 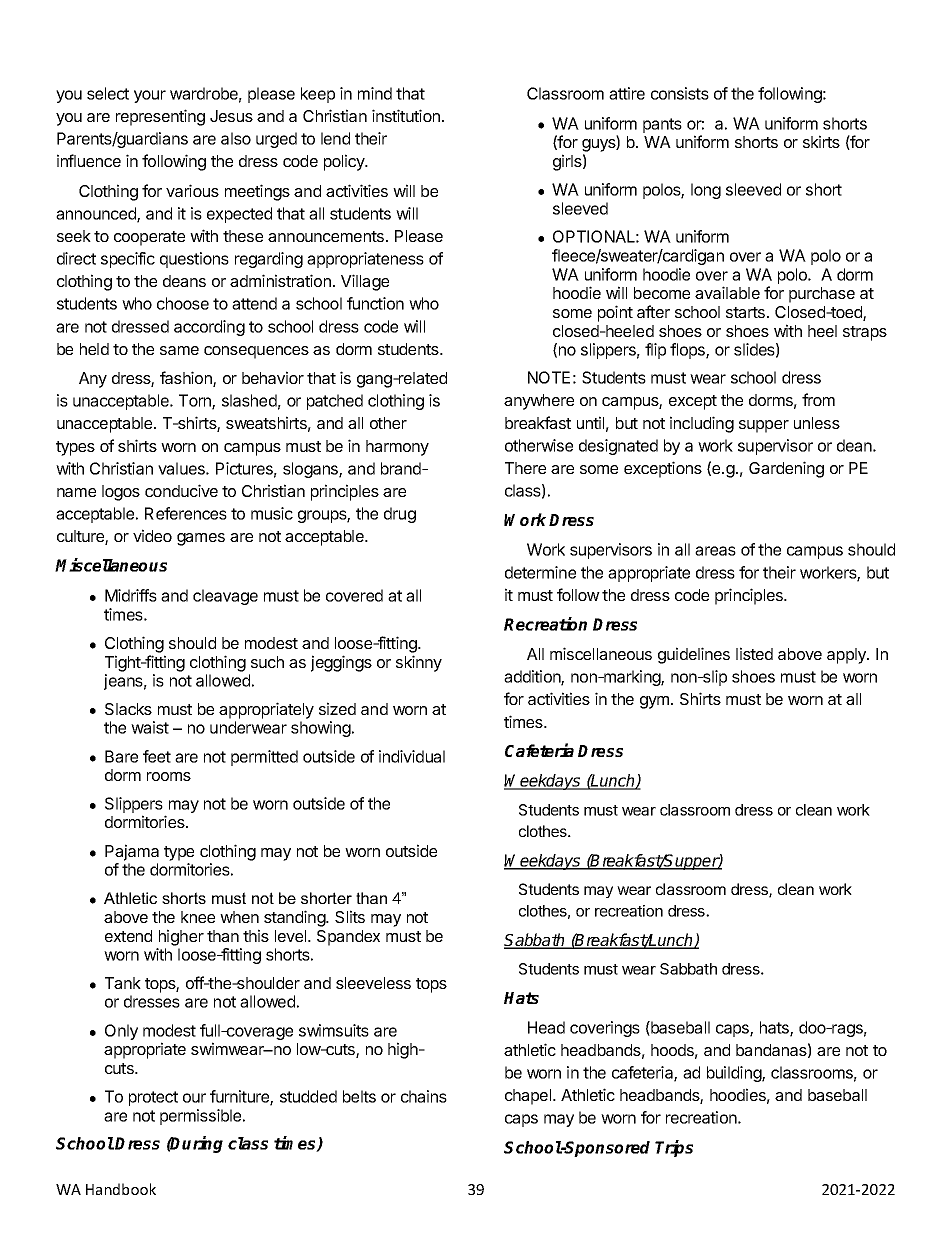 What do you see at coordinates (654, 702) in the screenshot?
I see `gym` at bounding box center [654, 702].
